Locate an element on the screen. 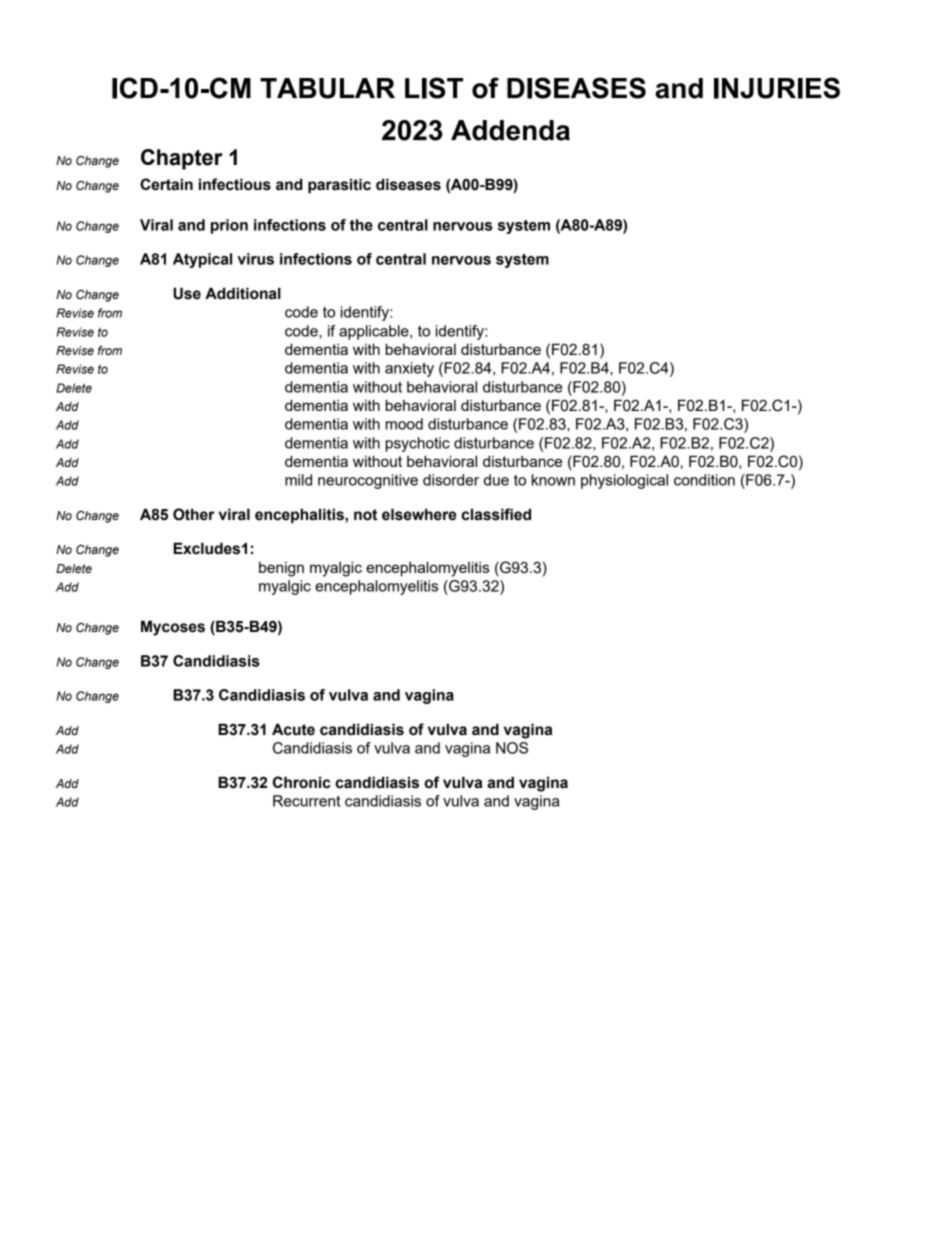  condition is located at coordinates (704, 480).
